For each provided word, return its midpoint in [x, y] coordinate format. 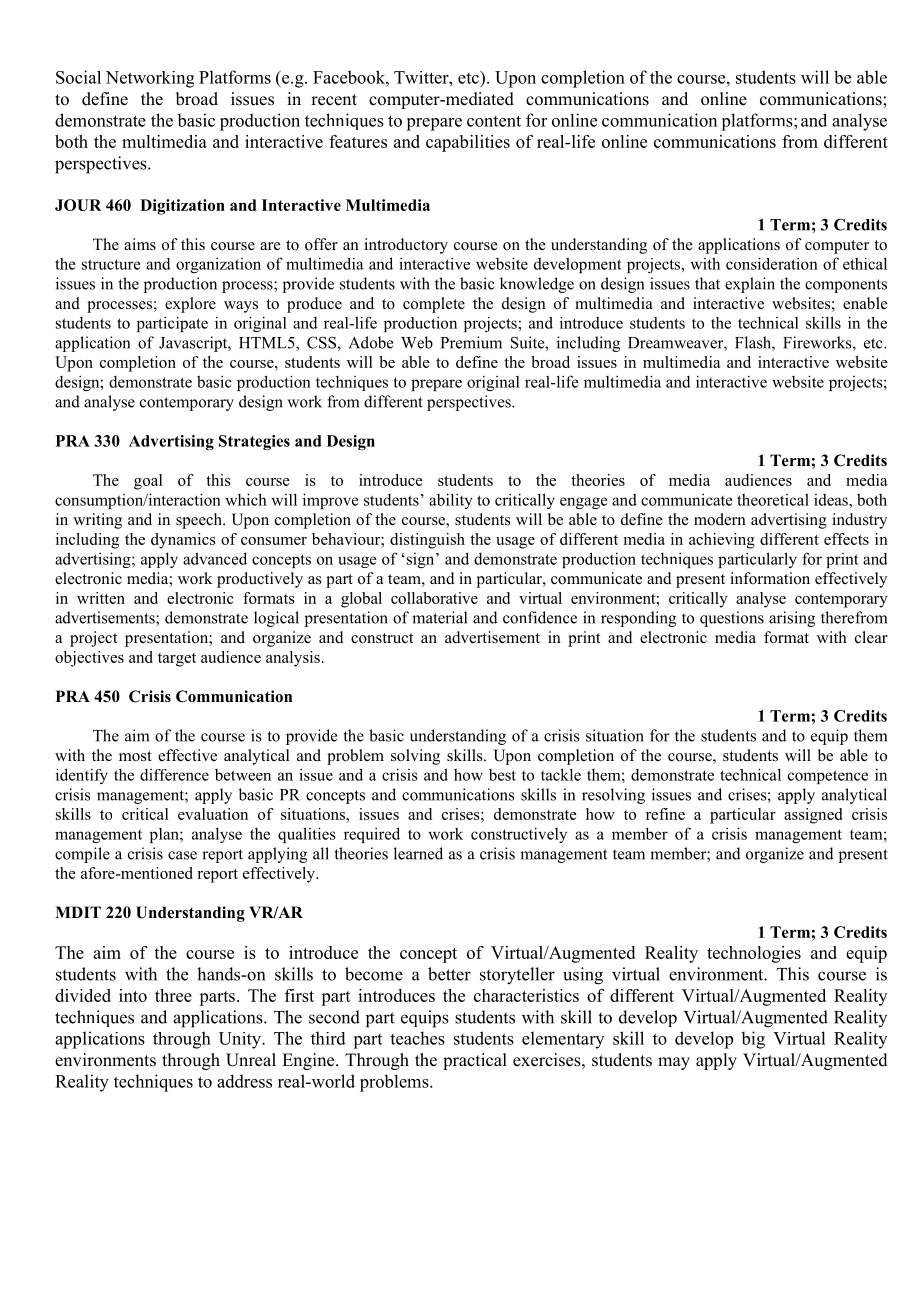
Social [78, 77]
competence [828, 777]
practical [475, 1061]
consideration [772, 263]
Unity [241, 1040]
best [502, 775]
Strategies [254, 442]
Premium [471, 342]
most [135, 756]
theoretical [773, 499]
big [753, 1040]
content [494, 121]
